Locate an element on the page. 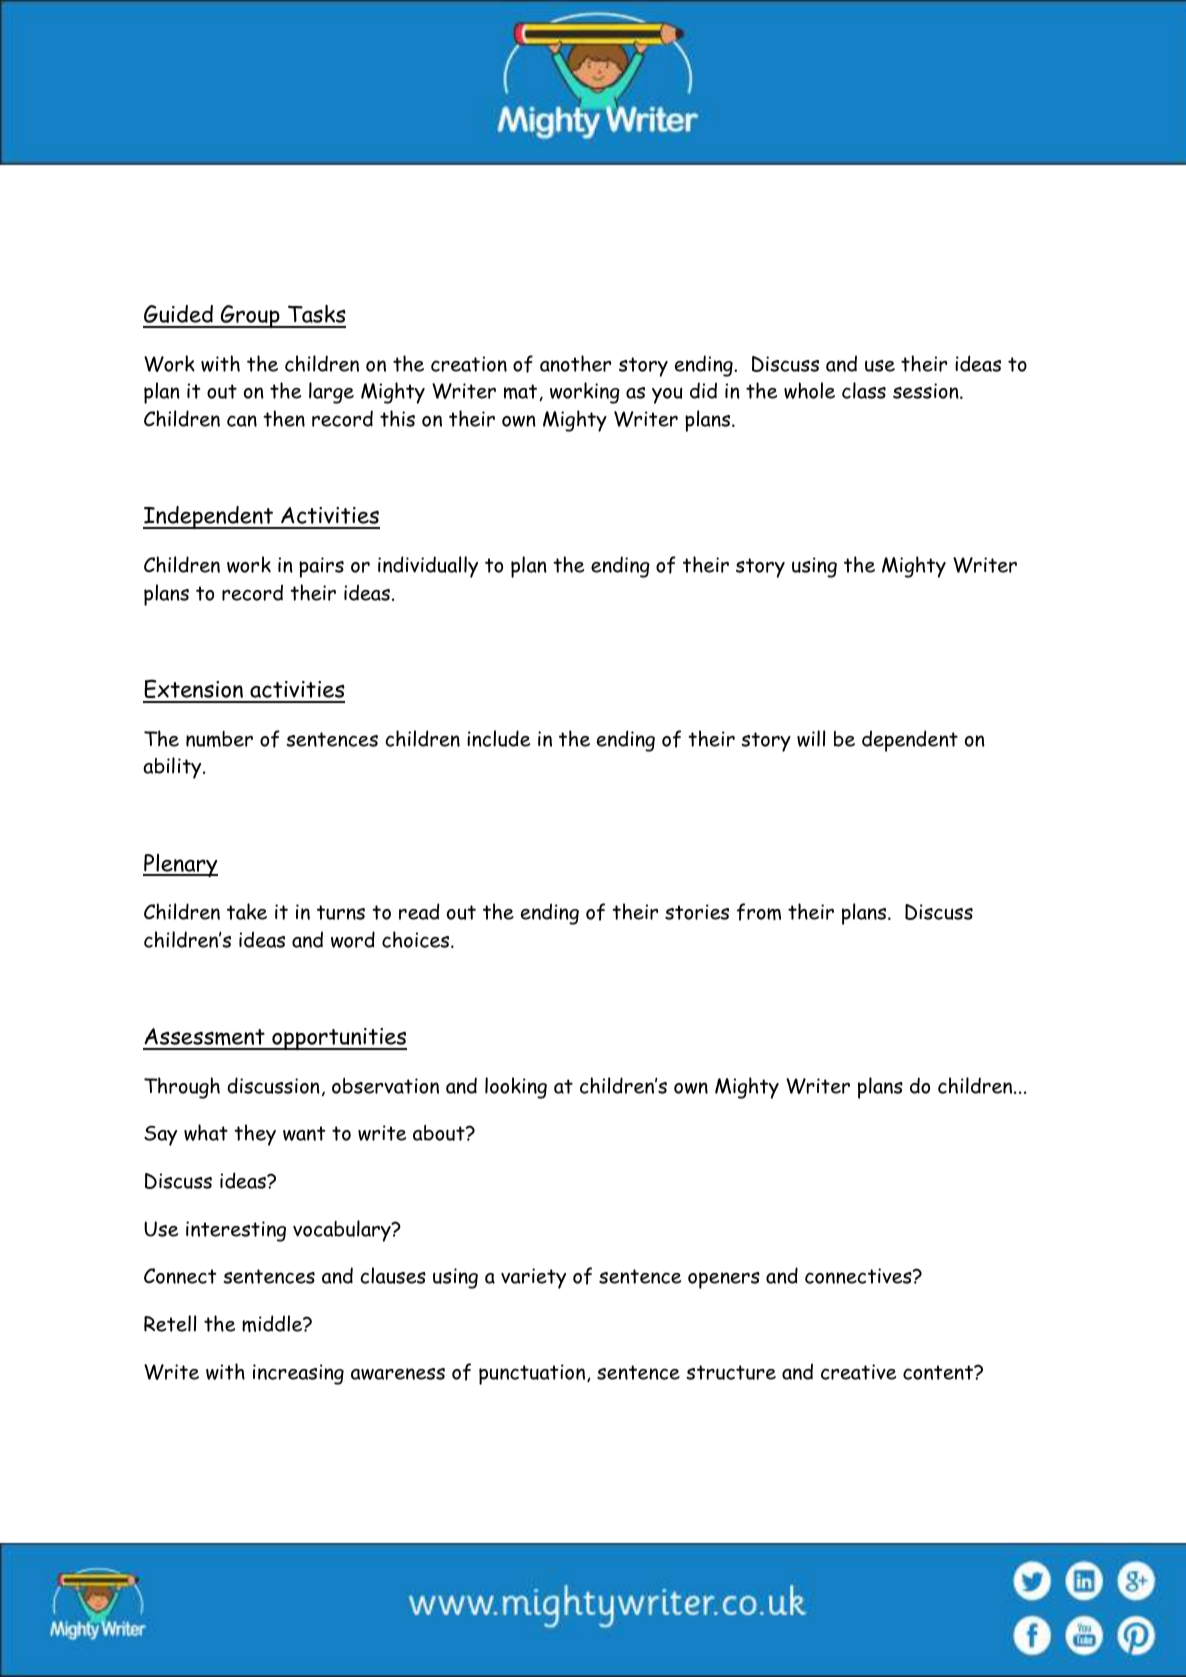  punctuation is located at coordinates (533, 1374).
